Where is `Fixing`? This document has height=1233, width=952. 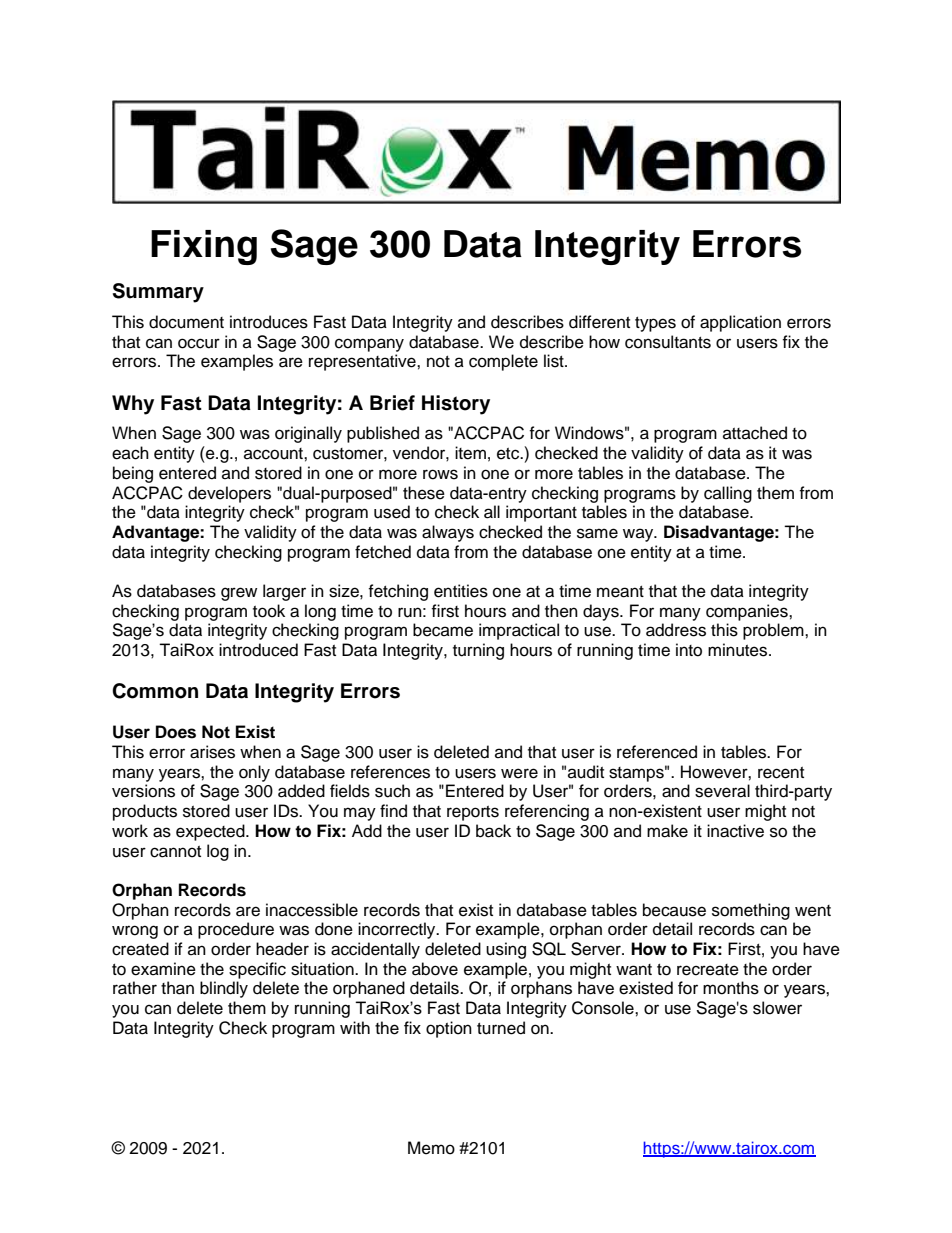
Fixing is located at coordinates (204, 247).
